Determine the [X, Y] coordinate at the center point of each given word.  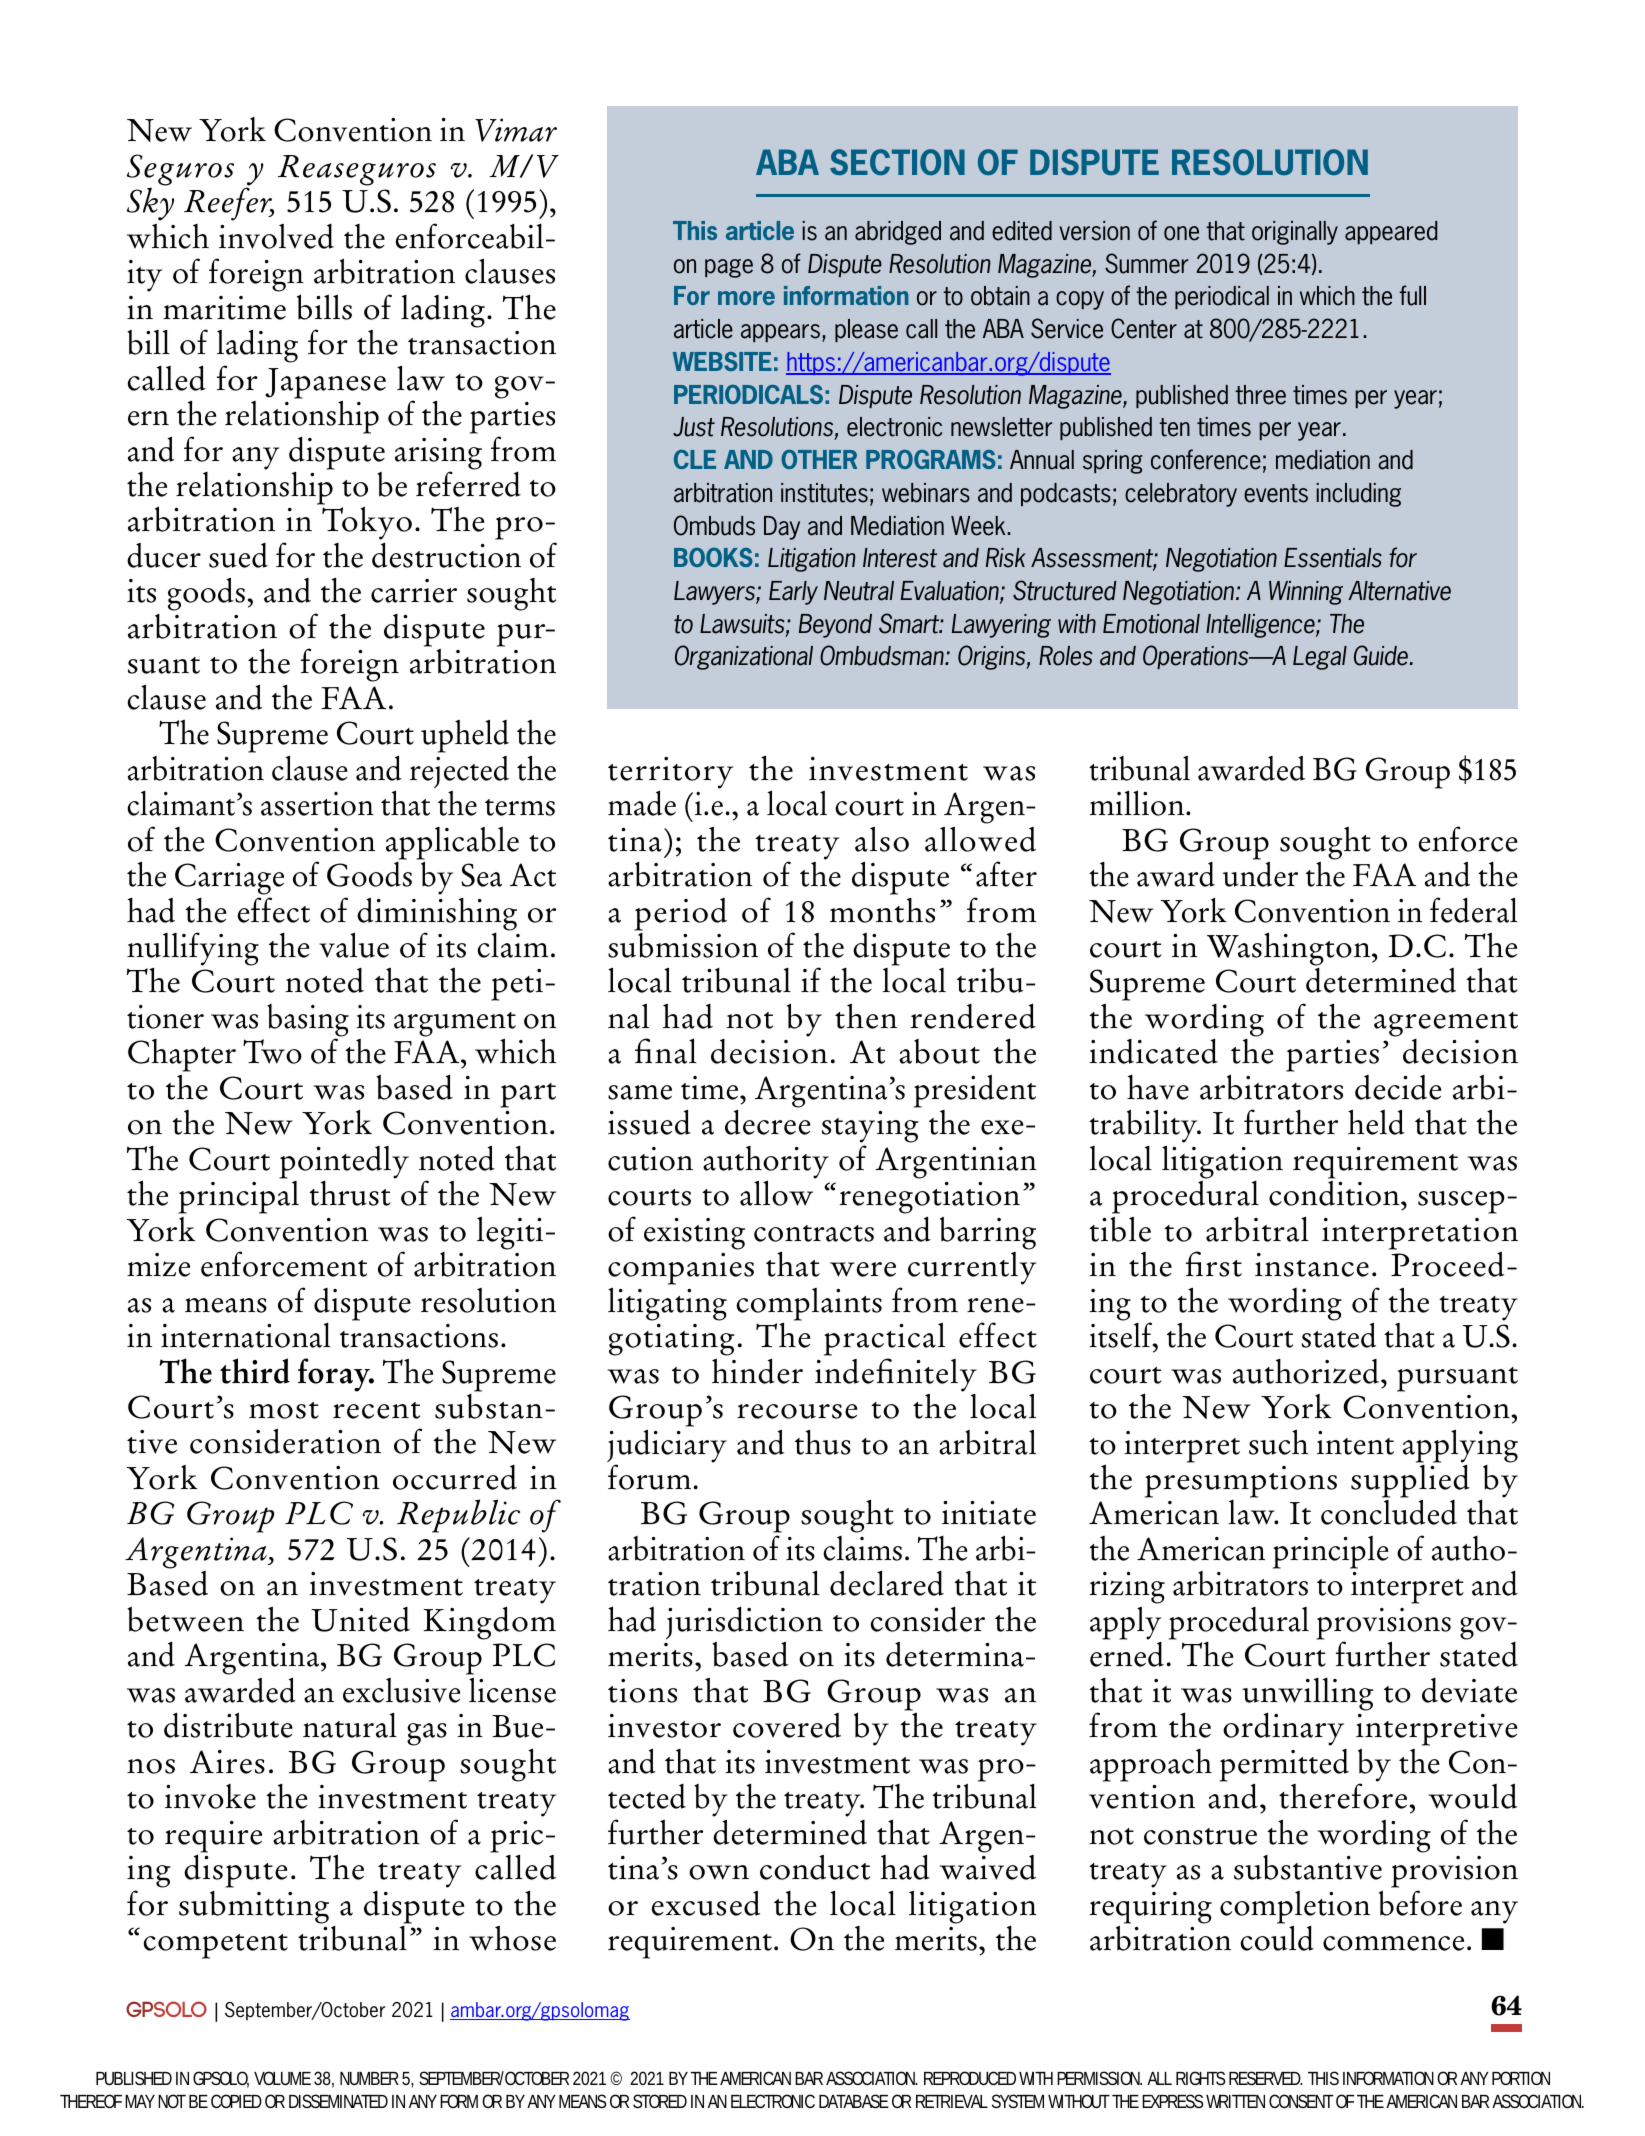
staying [870, 1128]
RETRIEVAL [952, 2101]
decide [1398, 1087]
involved [276, 236]
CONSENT [1301, 2101]
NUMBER [369, 2078]
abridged [898, 233]
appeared [1391, 232]
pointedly [344, 1162]
